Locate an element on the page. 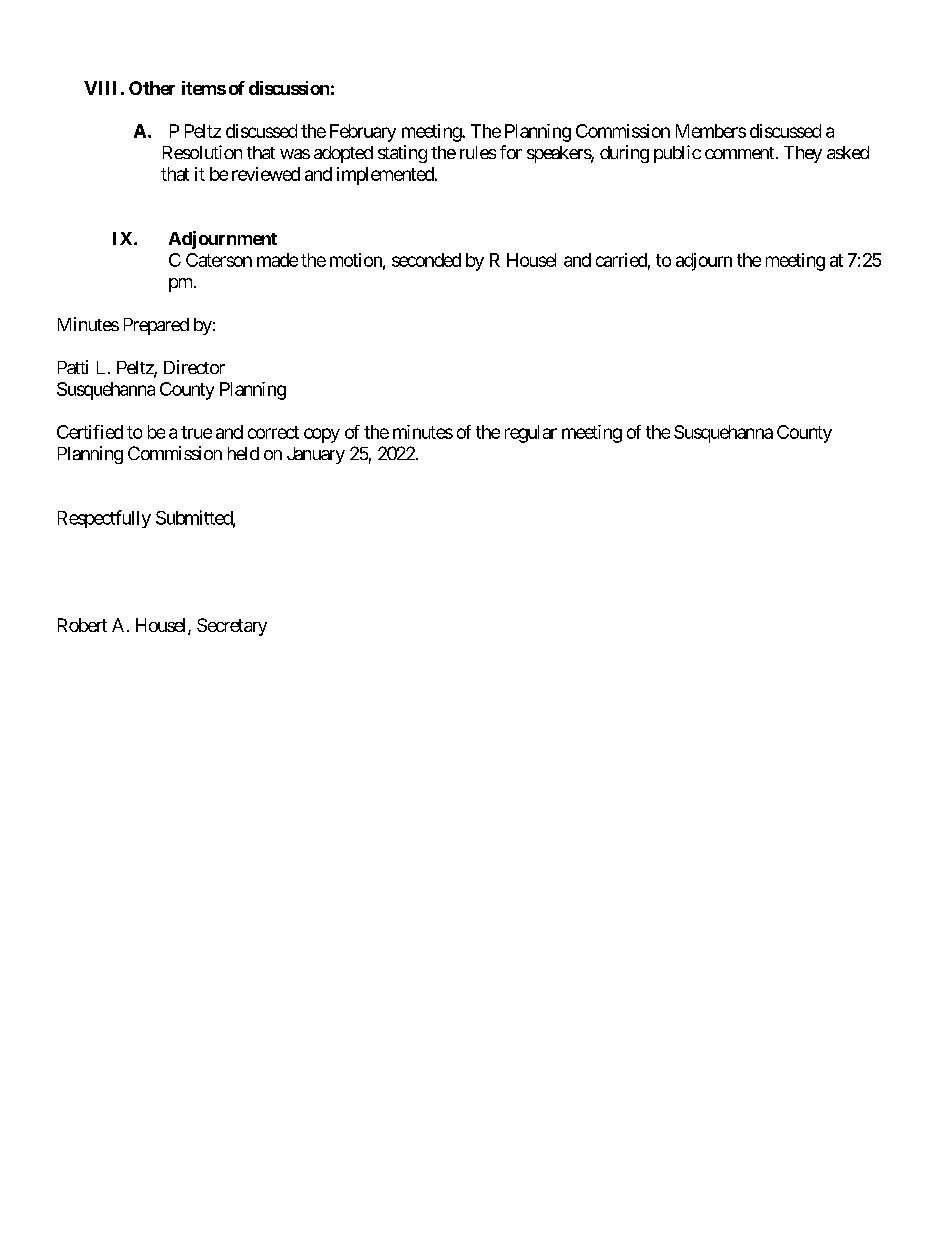 This page has height=1233, width=952. Director is located at coordinates (194, 367).
